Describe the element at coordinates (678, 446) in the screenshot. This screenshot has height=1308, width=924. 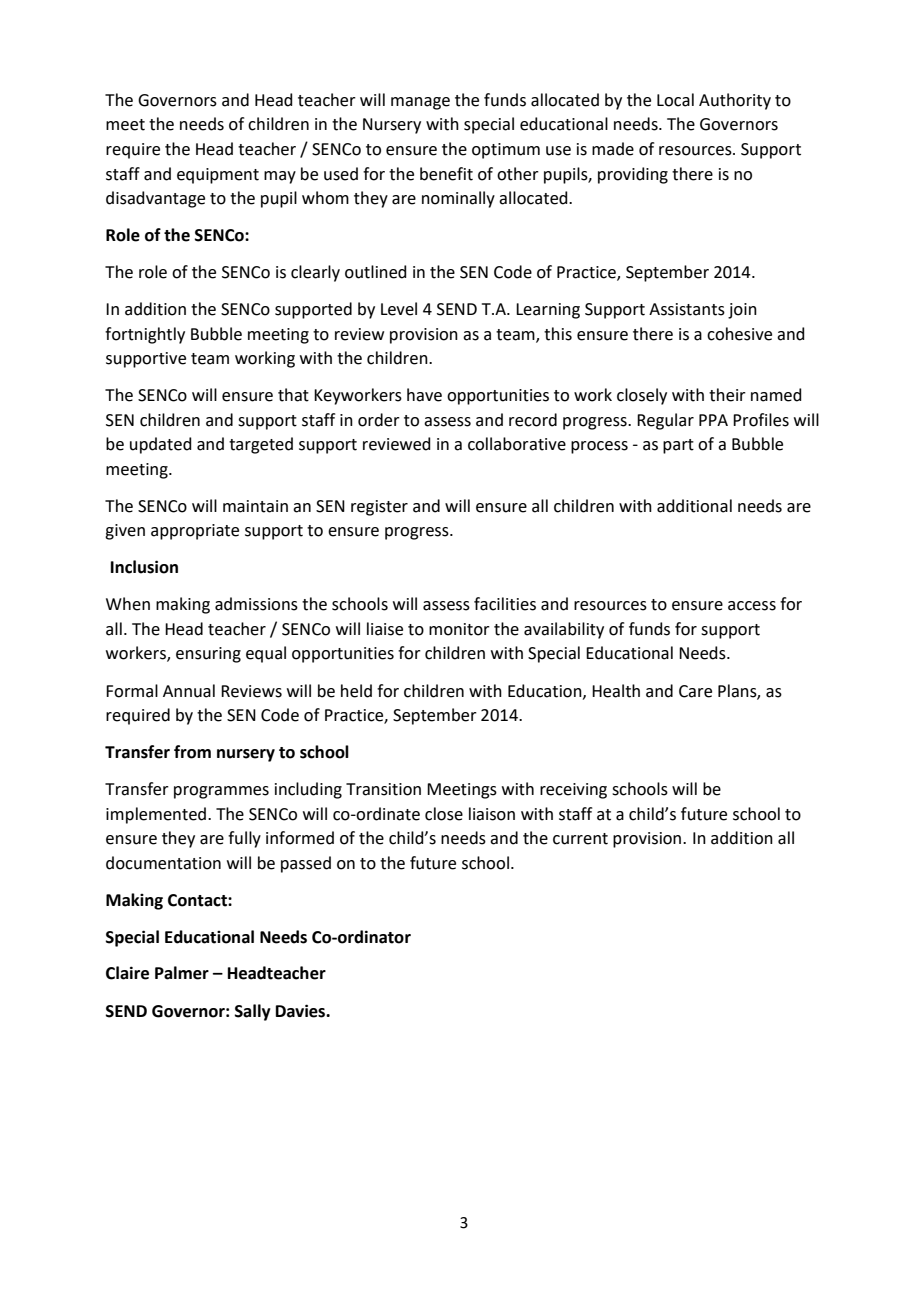
I see `part` at that location.
